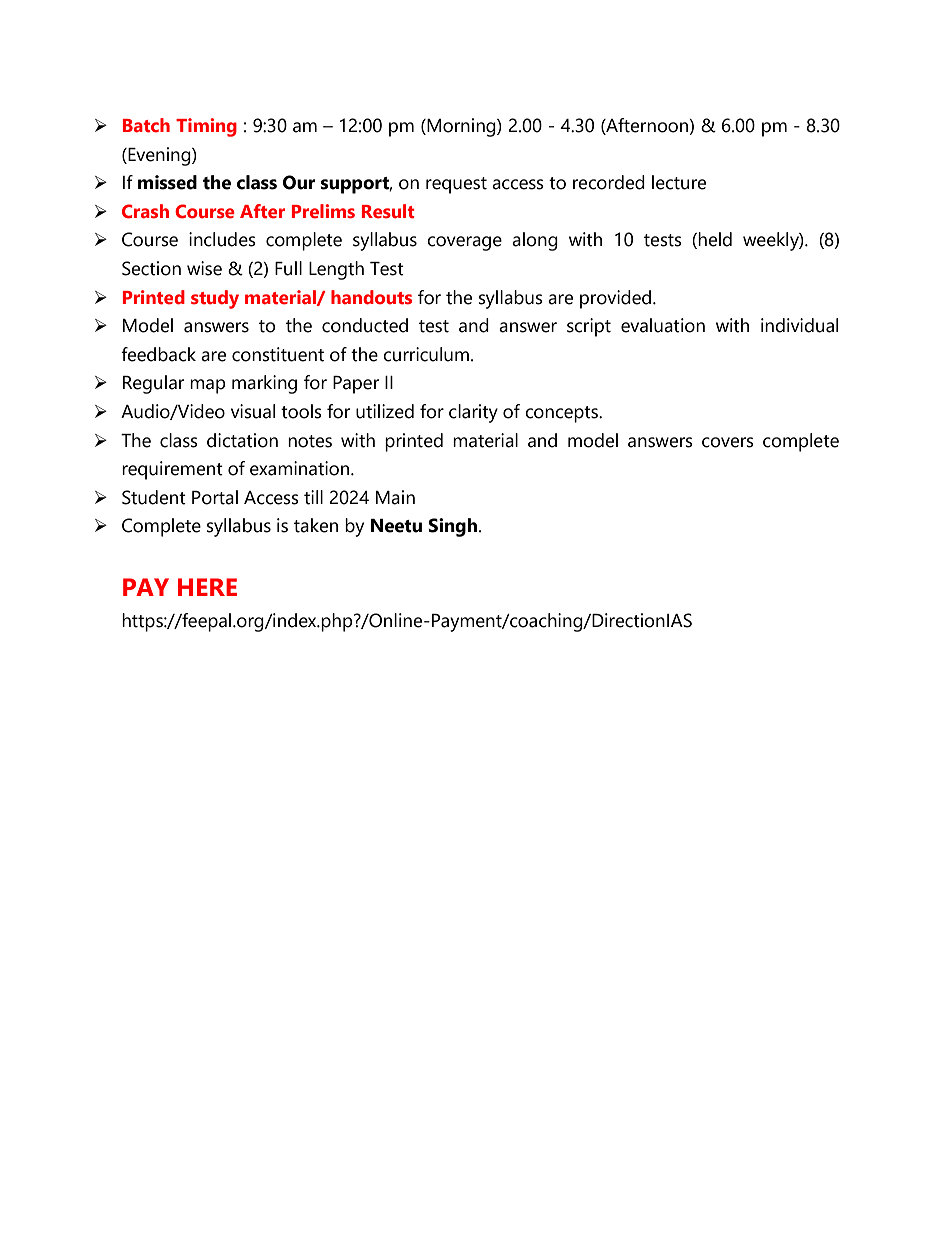 This screenshot has height=1233, width=952. I want to click on HERE, so click(207, 587).
